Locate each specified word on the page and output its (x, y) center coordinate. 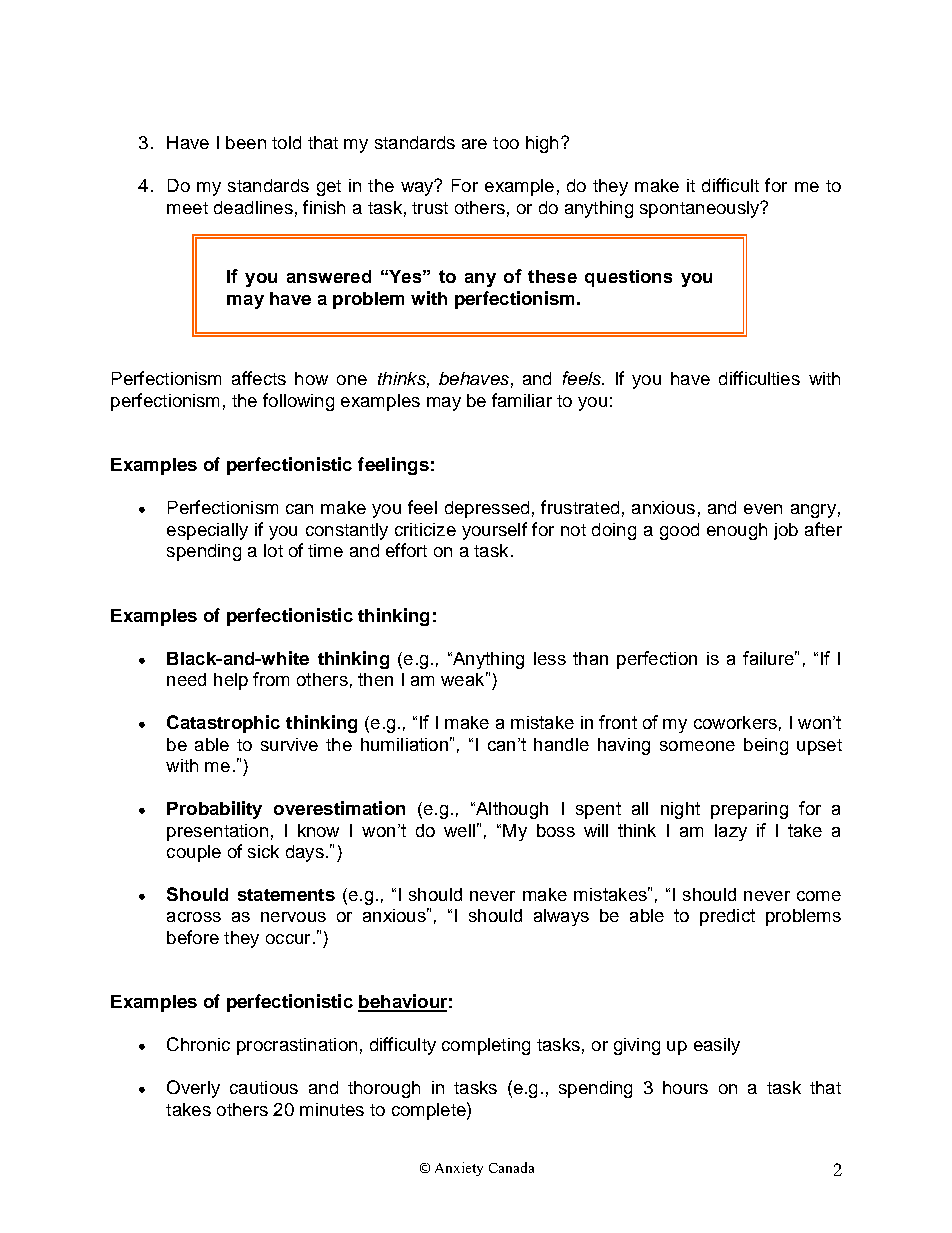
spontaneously (701, 209)
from (271, 679)
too (506, 143)
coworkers (735, 722)
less (550, 658)
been (246, 142)
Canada (511, 1167)
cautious (264, 1087)
